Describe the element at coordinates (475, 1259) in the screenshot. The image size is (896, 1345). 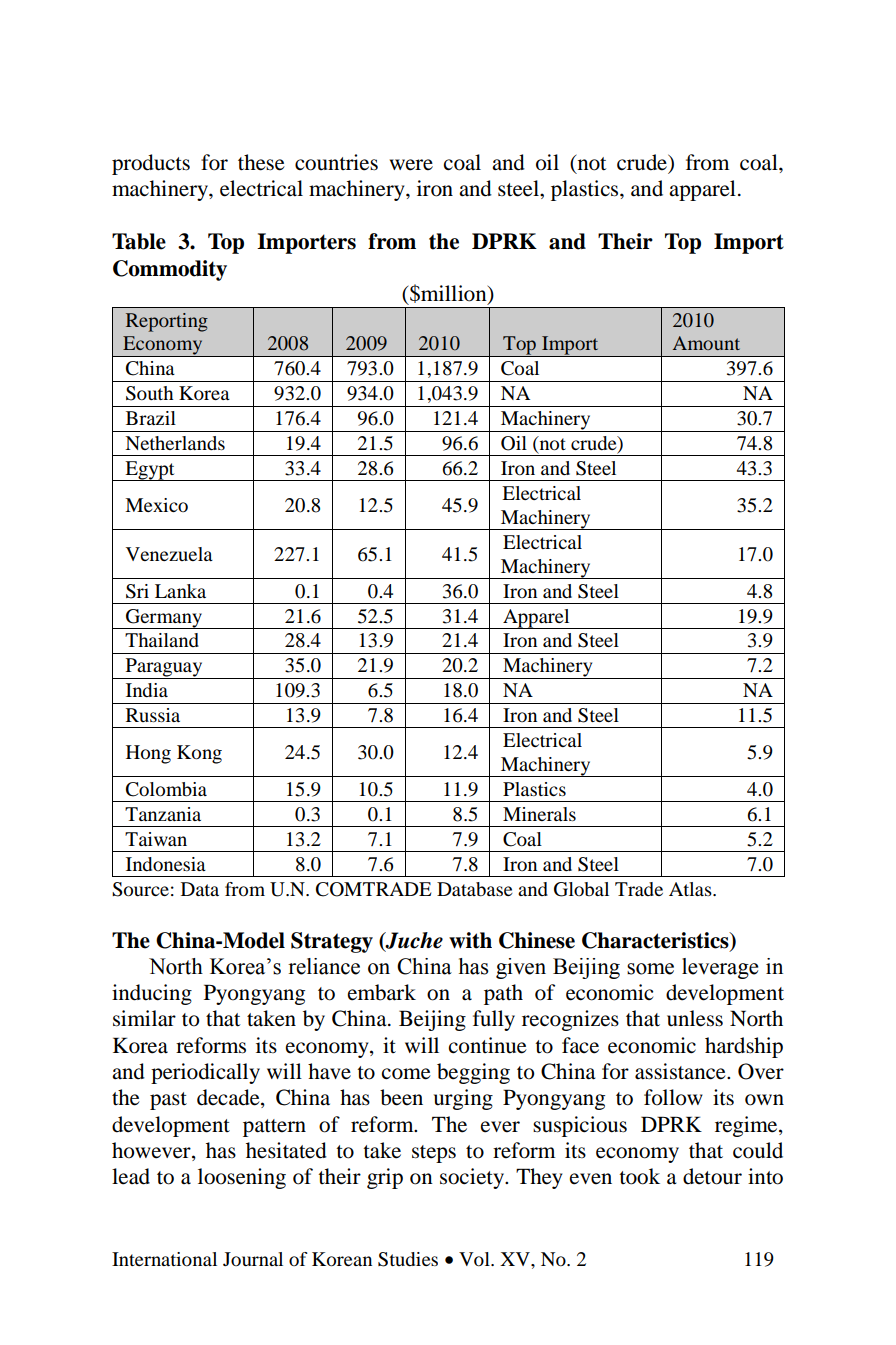
I see `Vol` at that location.
